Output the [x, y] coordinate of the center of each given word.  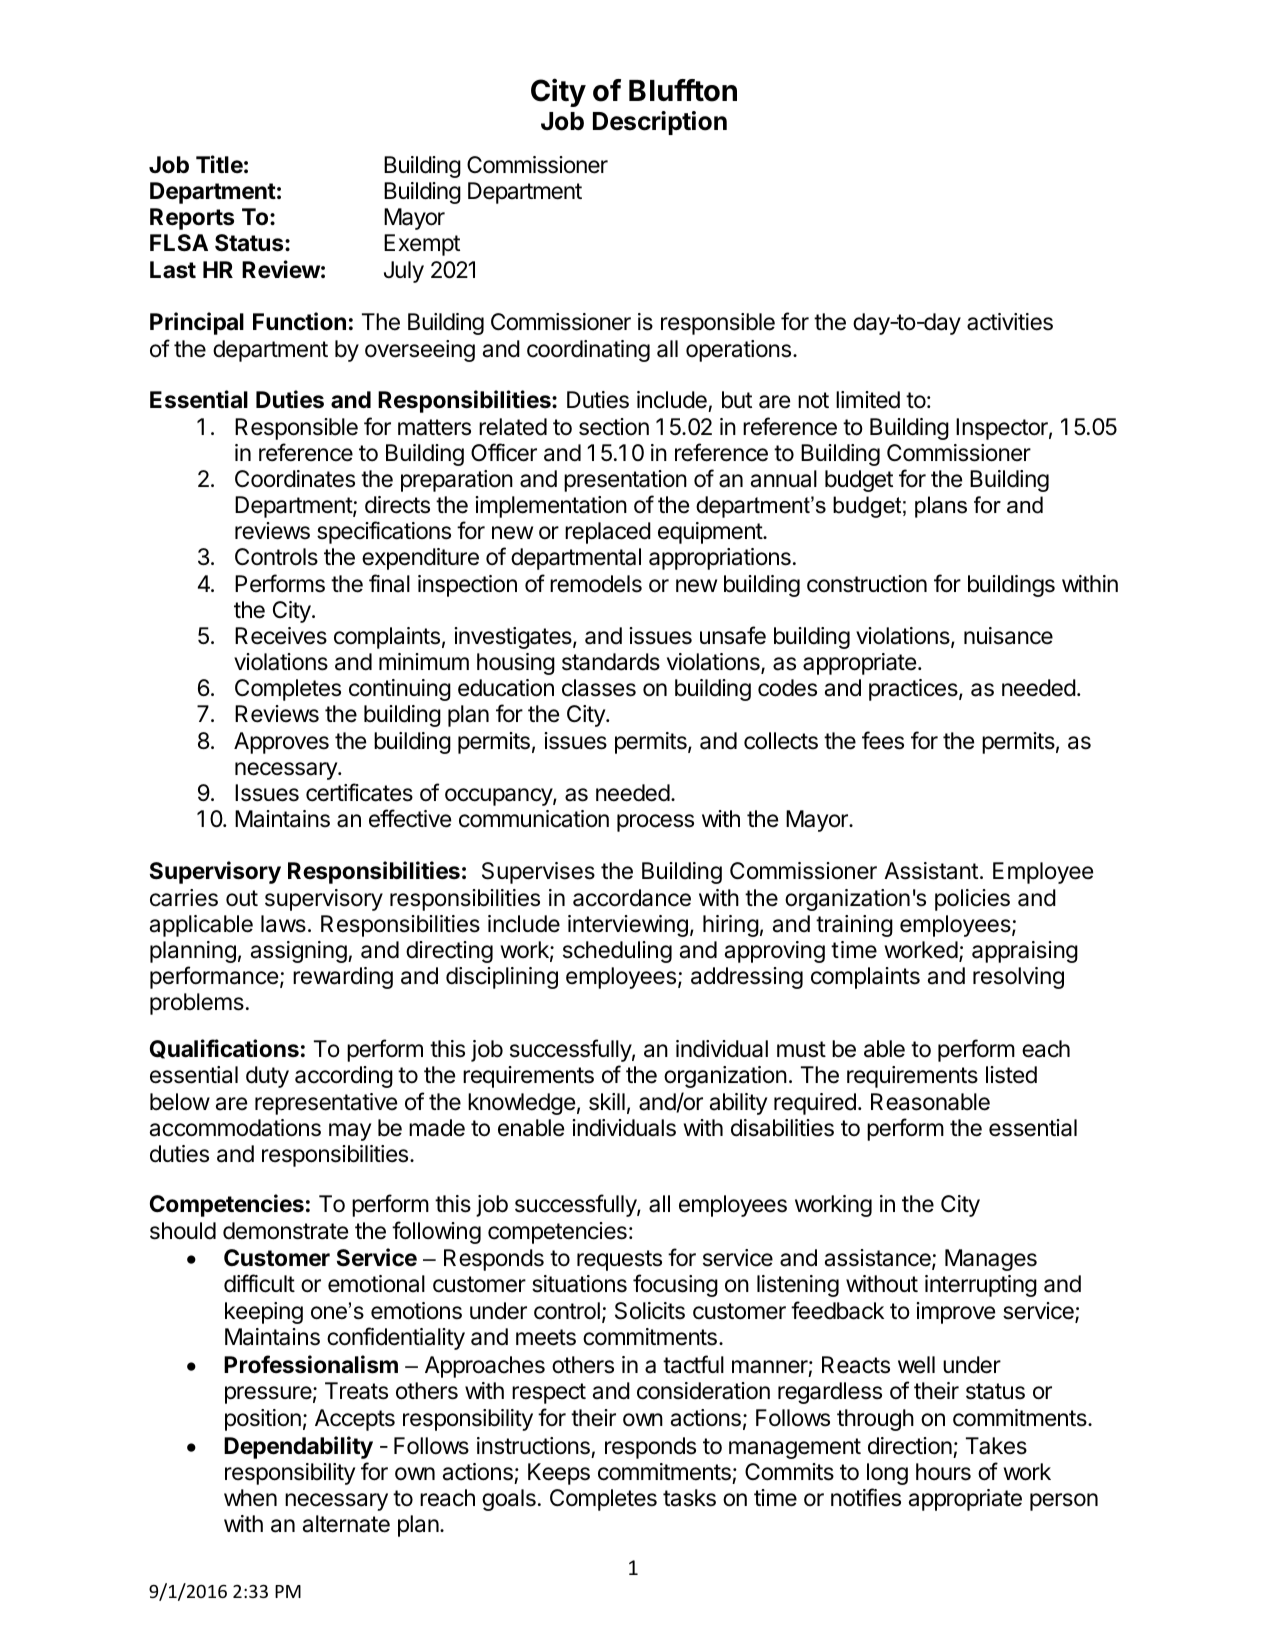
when [250, 1498]
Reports [192, 219]
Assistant [931, 871]
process [655, 823]
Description [660, 123]
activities [1010, 322]
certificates [359, 792]
